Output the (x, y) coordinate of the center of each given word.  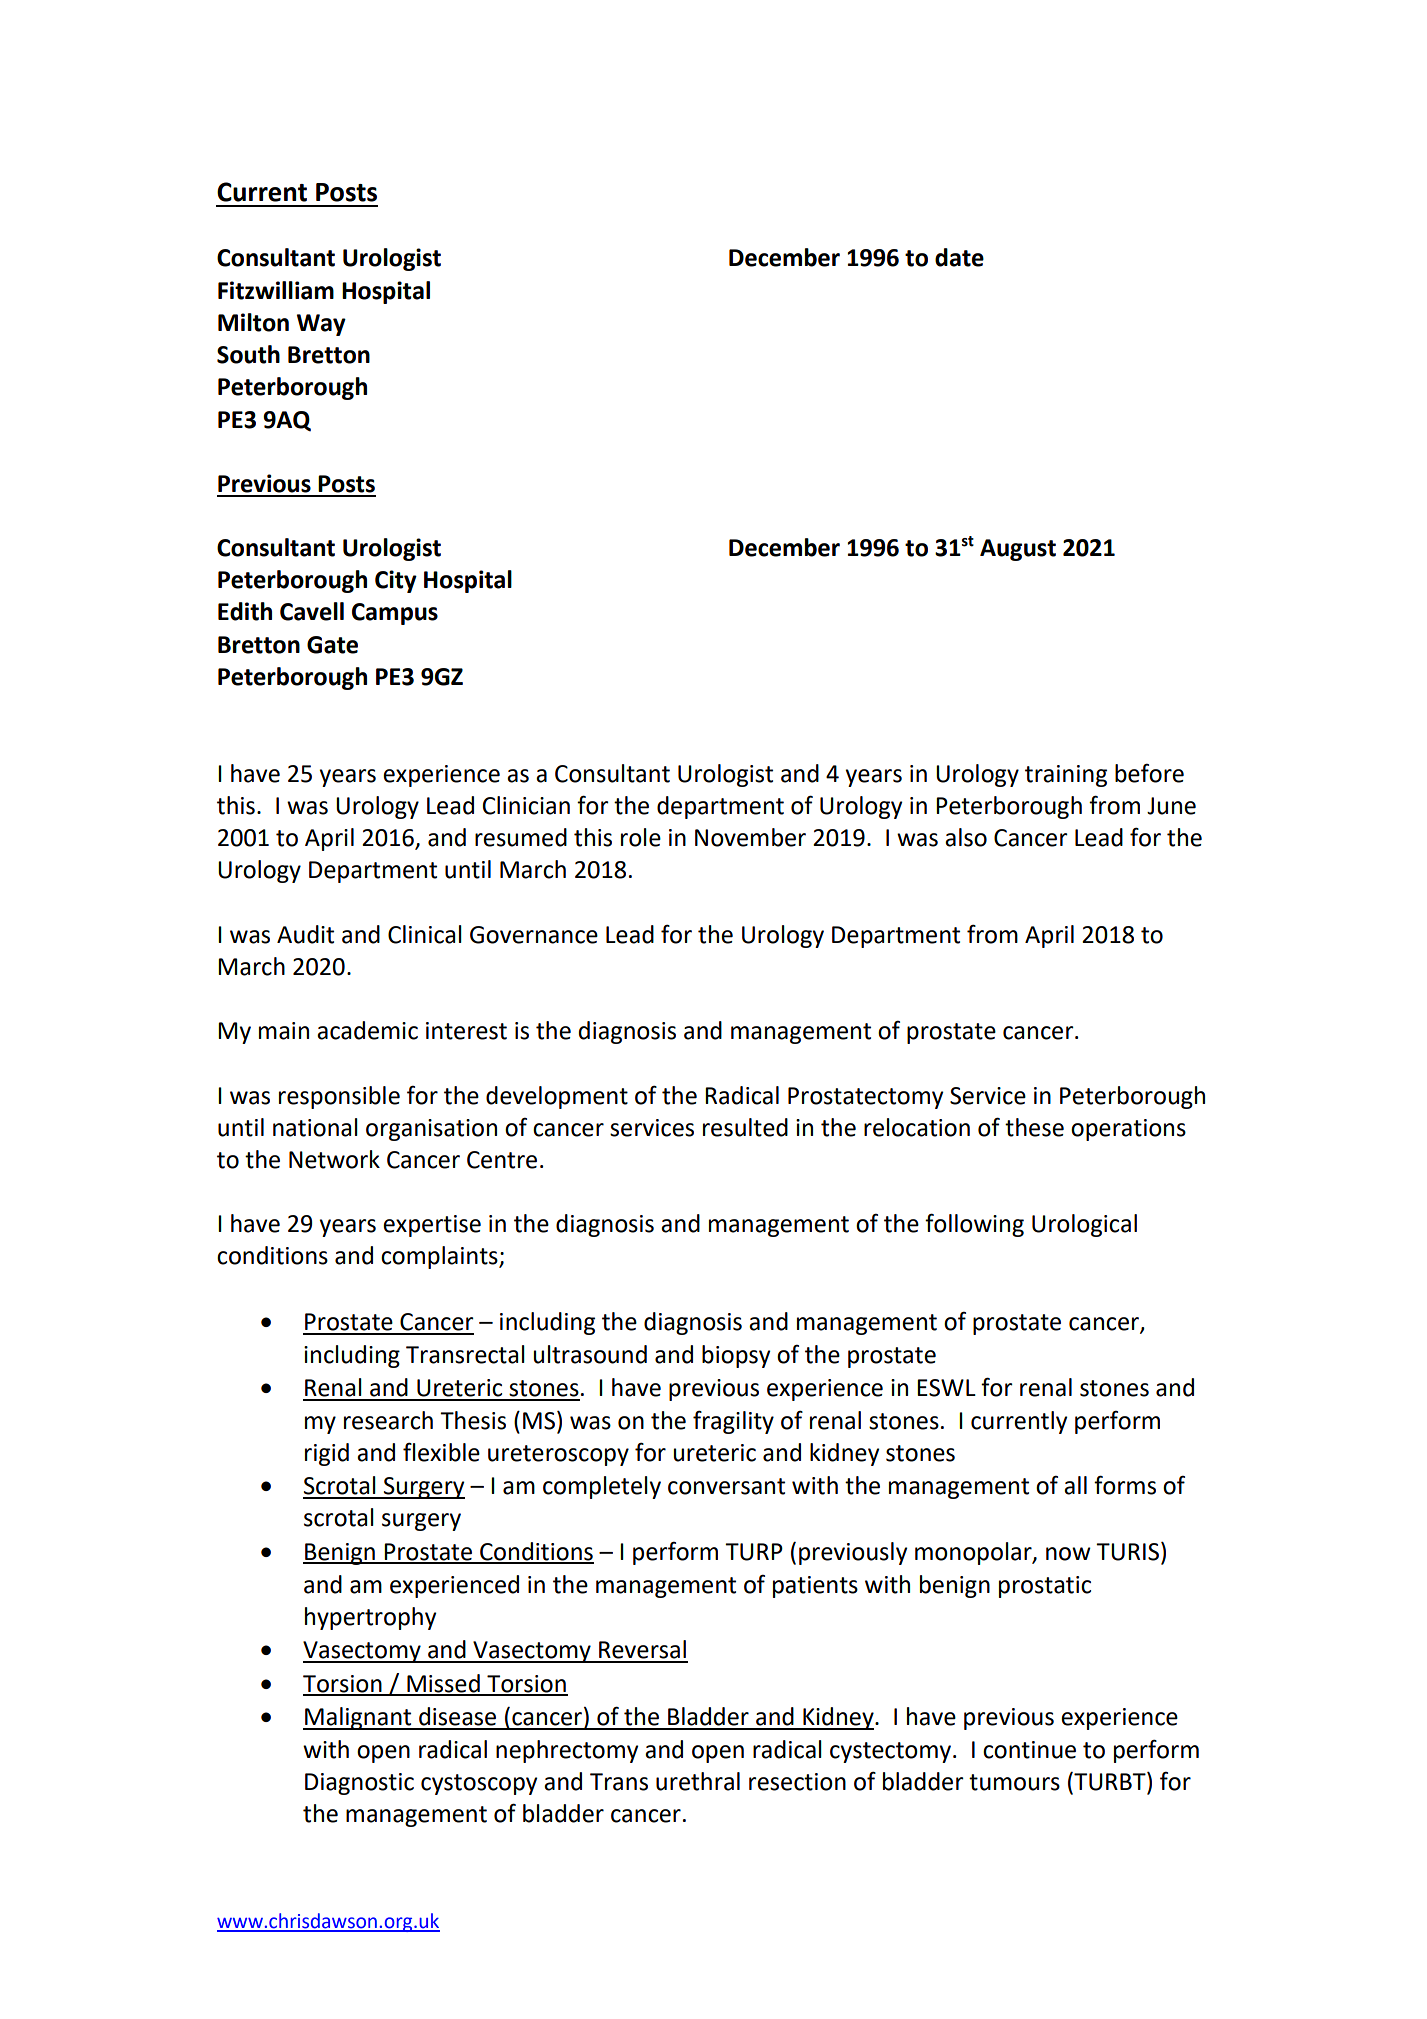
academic (367, 1030)
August (1018, 550)
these (1034, 1127)
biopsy (736, 1356)
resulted (745, 1127)
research (388, 1420)
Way (321, 325)
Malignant (358, 1718)
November (750, 837)
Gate (332, 645)
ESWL (946, 1388)
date (959, 257)
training (1066, 776)
